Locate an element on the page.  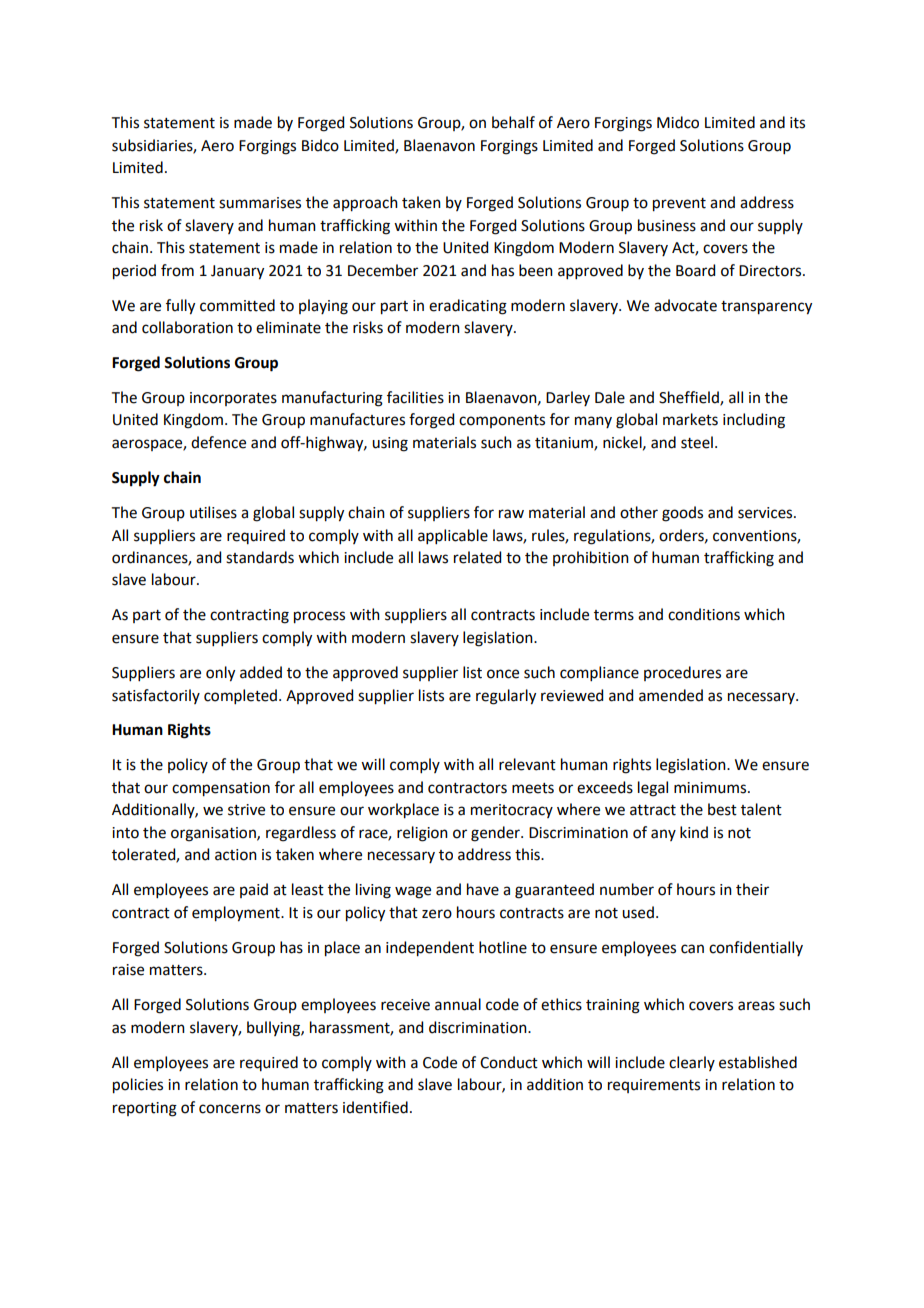
only is located at coordinates (220, 674).
